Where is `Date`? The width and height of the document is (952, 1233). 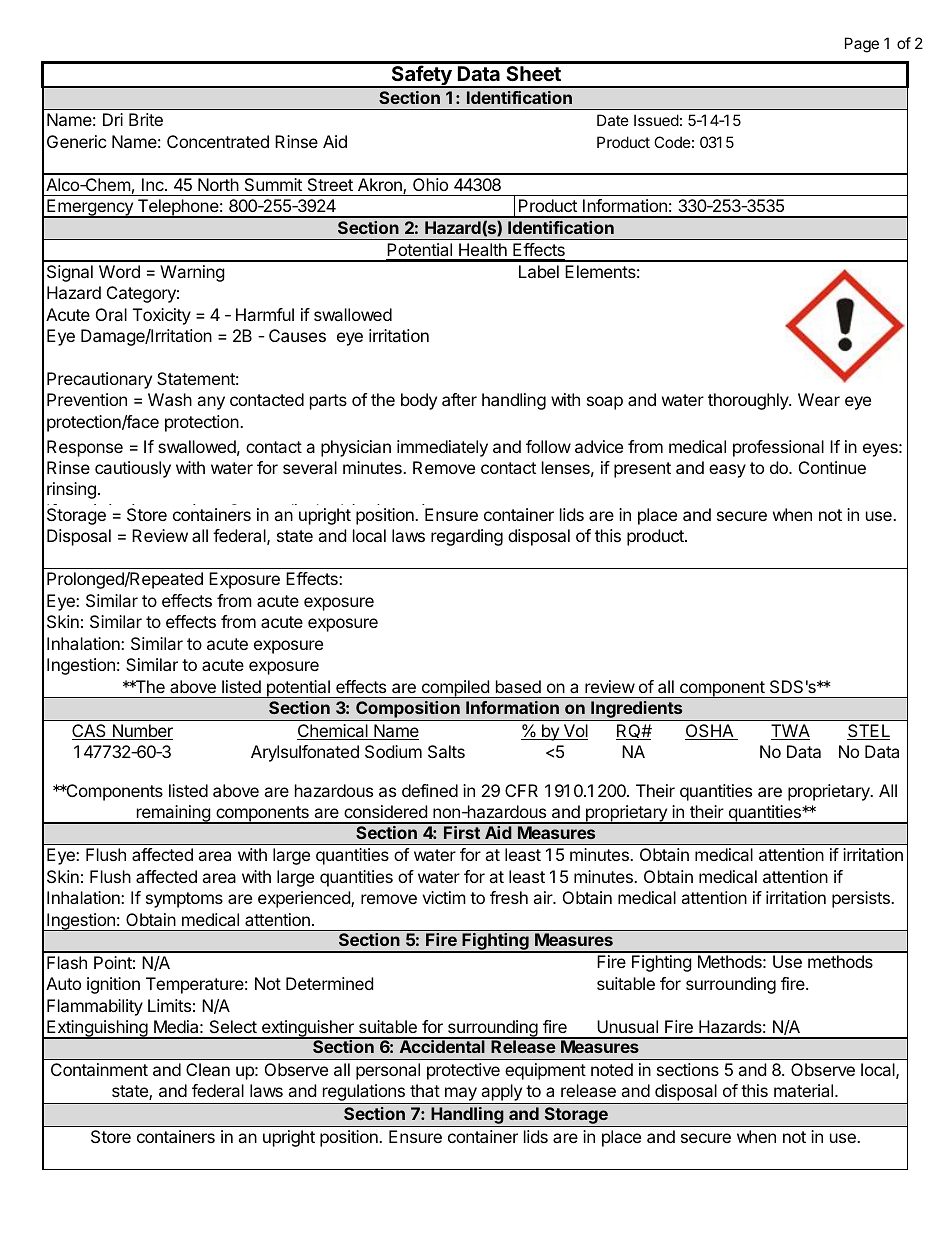 Date is located at coordinates (613, 120).
